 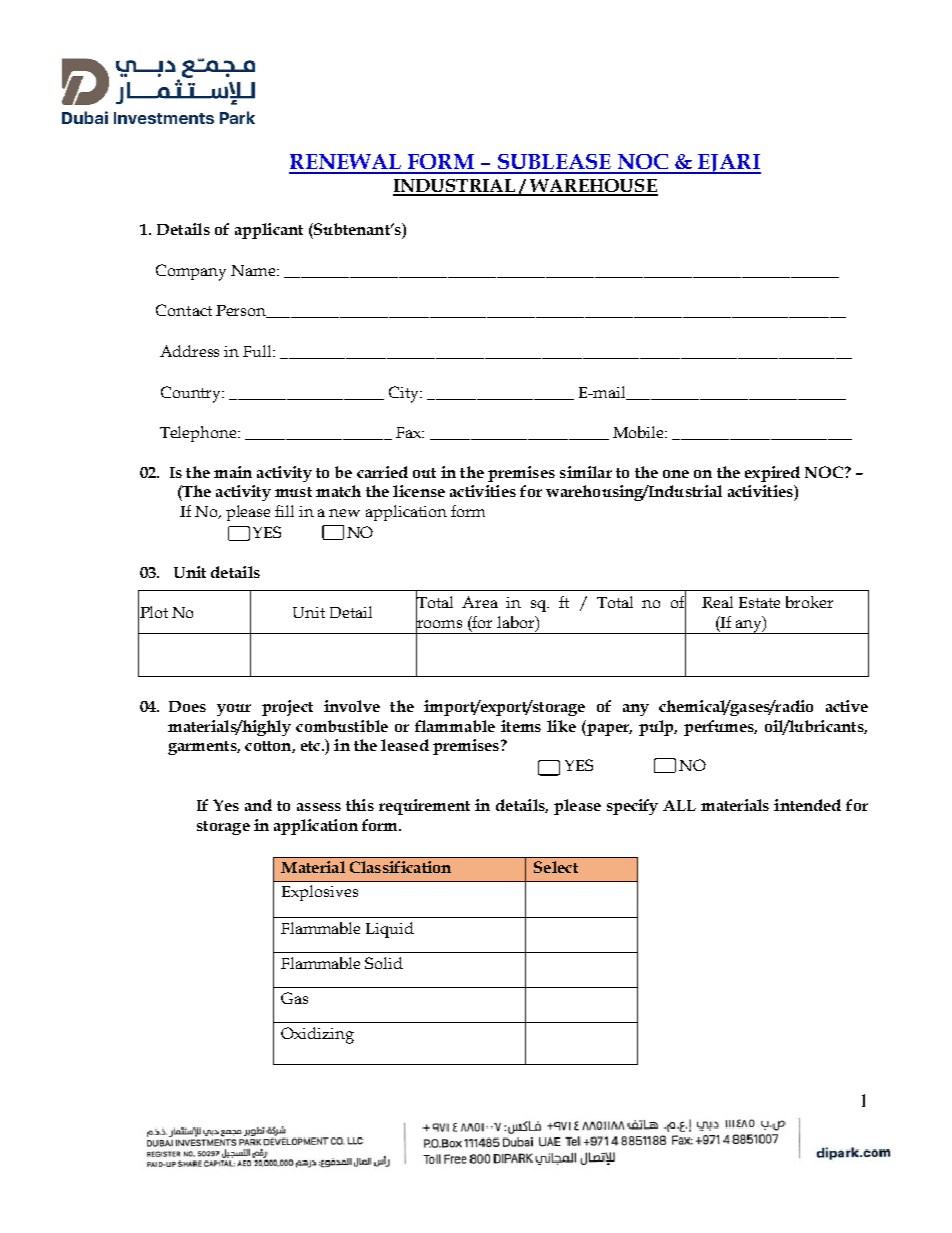 I want to click on project, so click(x=287, y=708).
